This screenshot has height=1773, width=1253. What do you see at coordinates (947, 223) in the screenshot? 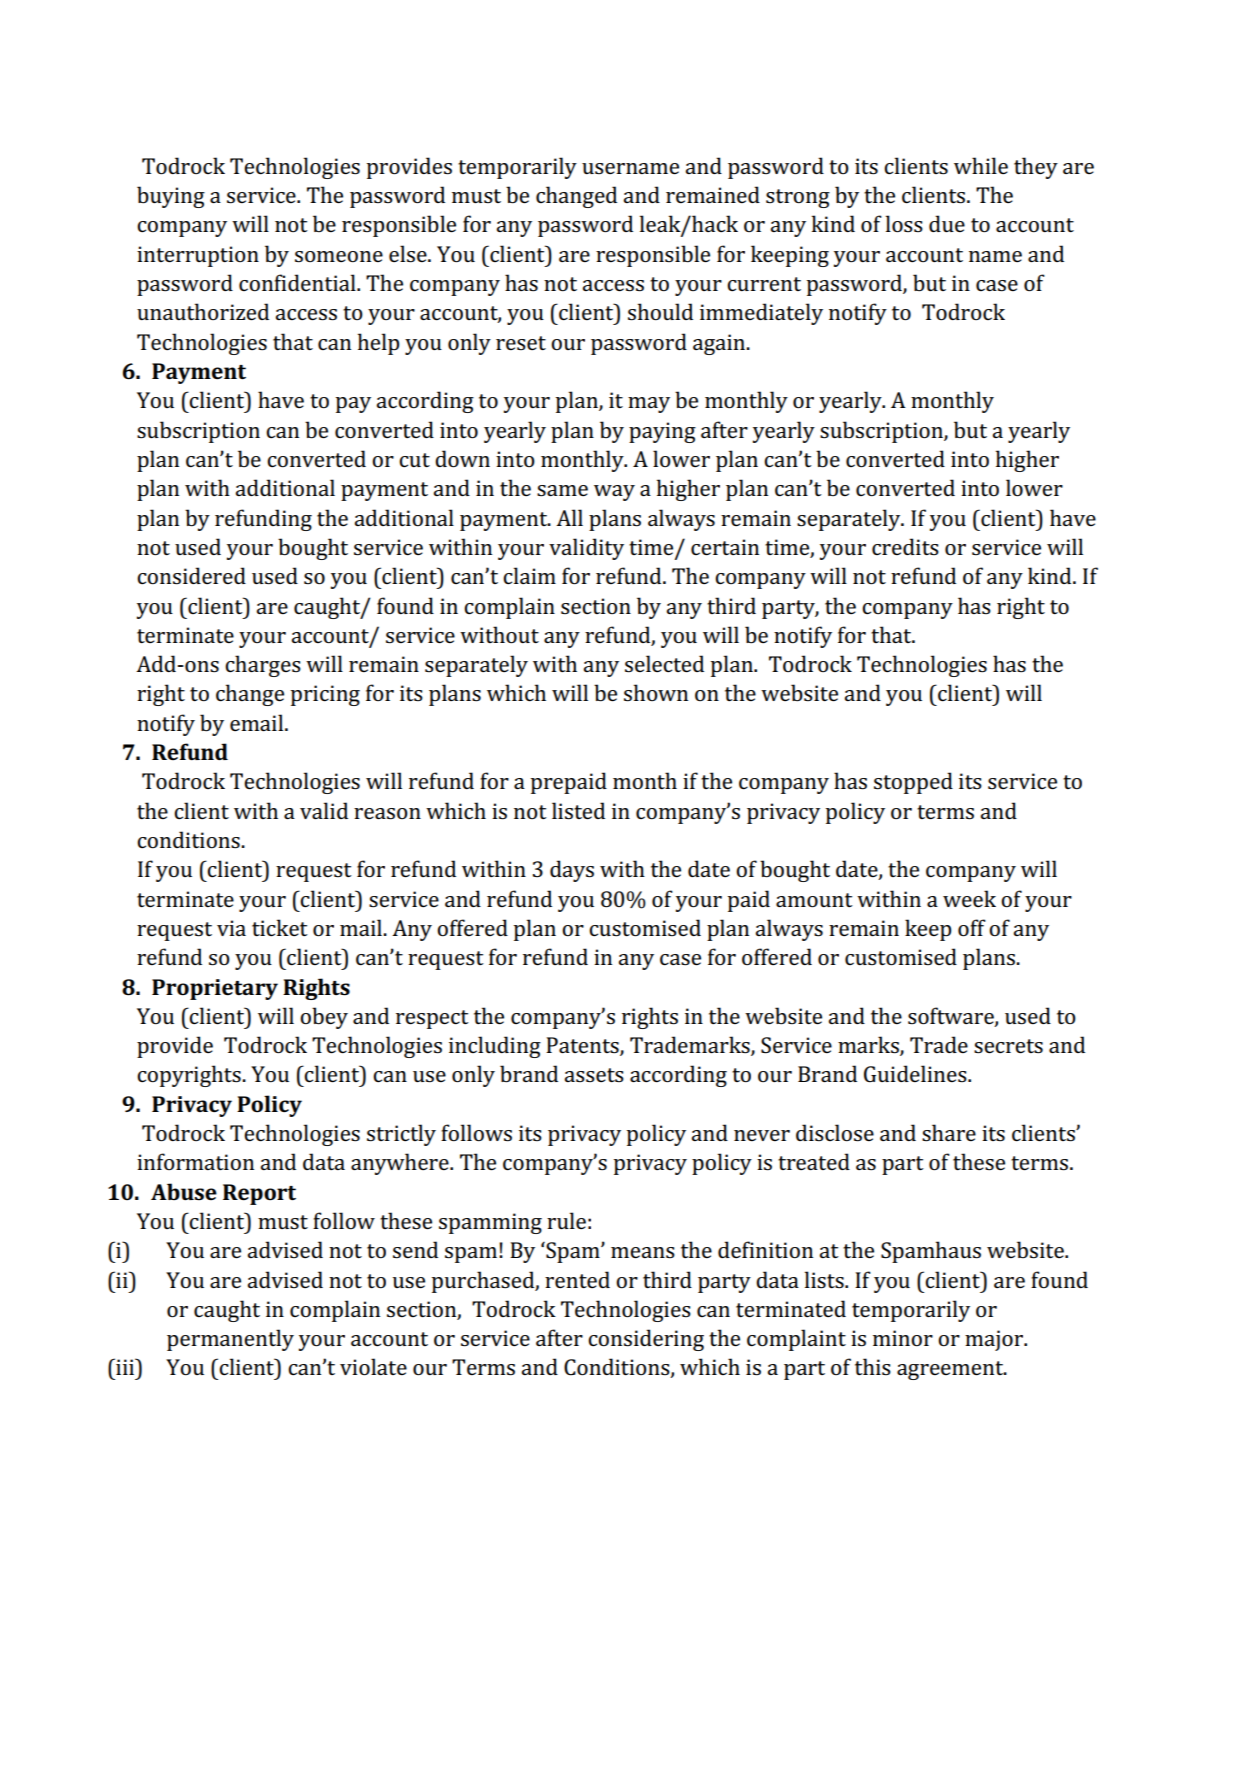
I see `due` at bounding box center [947, 223].
